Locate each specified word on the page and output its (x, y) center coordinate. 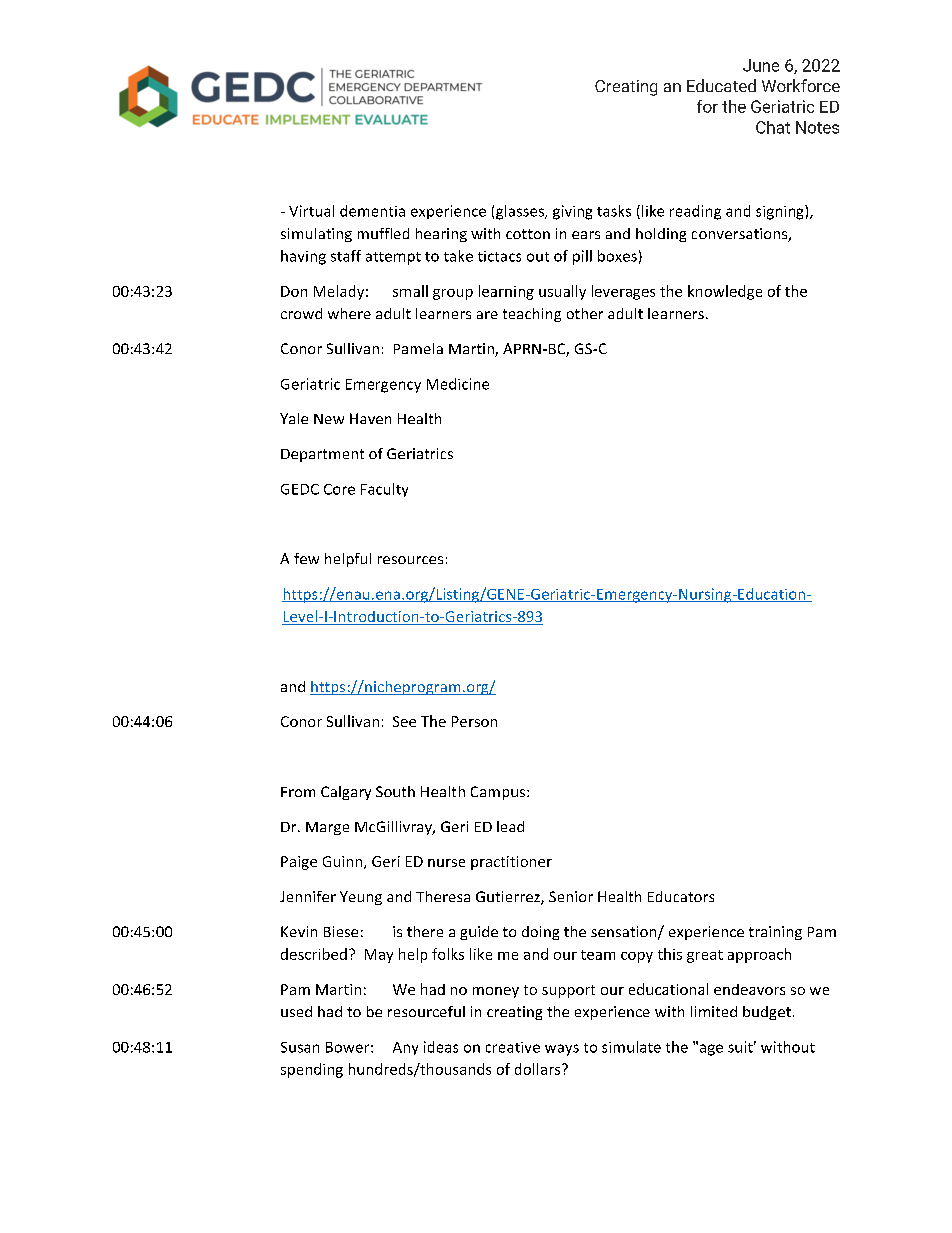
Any (405, 1048)
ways (562, 1050)
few (306, 558)
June (761, 65)
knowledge (725, 292)
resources (410, 560)
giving (572, 212)
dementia (372, 211)
